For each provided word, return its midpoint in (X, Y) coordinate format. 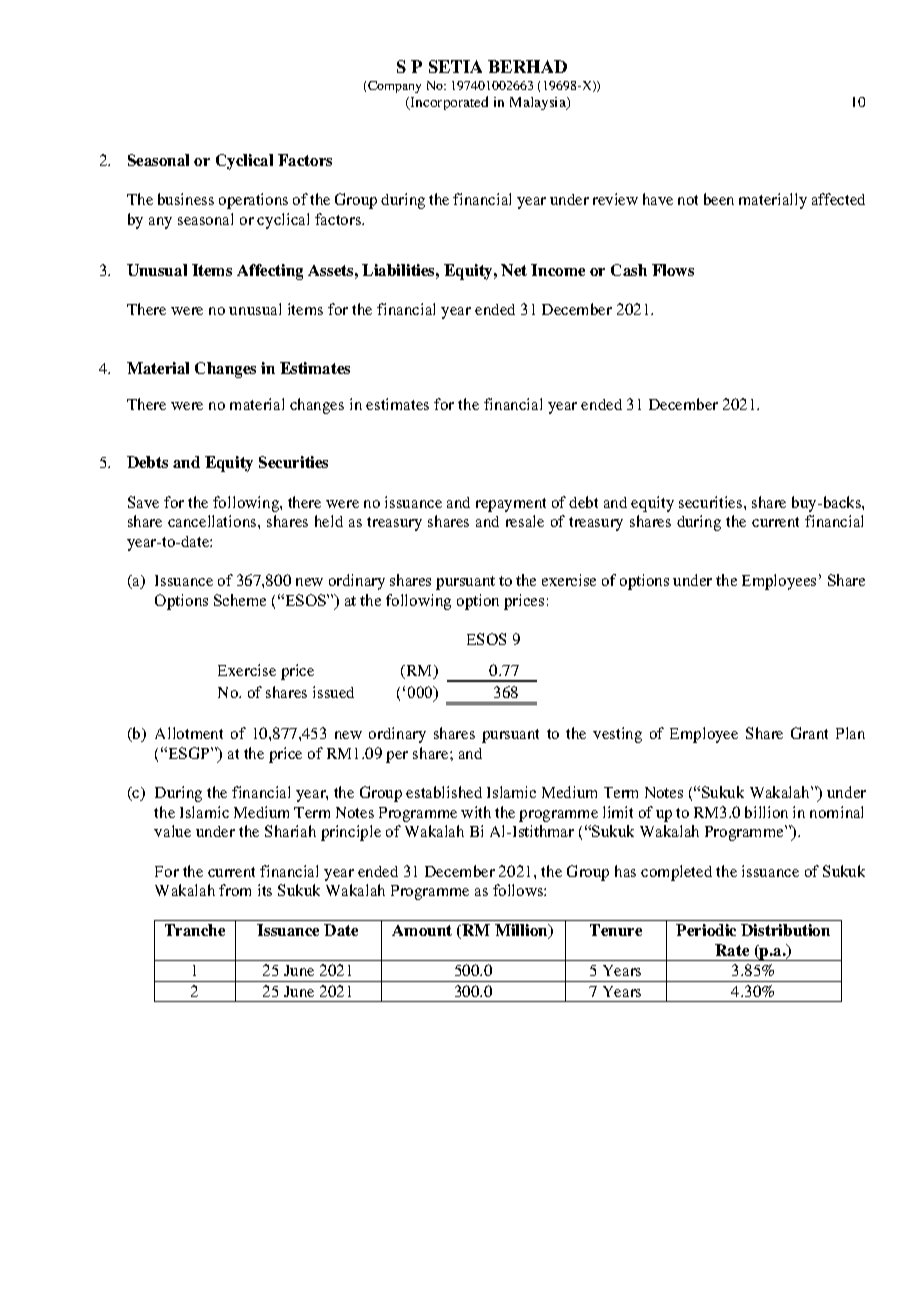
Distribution (785, 930)
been (719, 199)
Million (522, 931)
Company (394, 87)
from (235, 890)
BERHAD (527, 66)
